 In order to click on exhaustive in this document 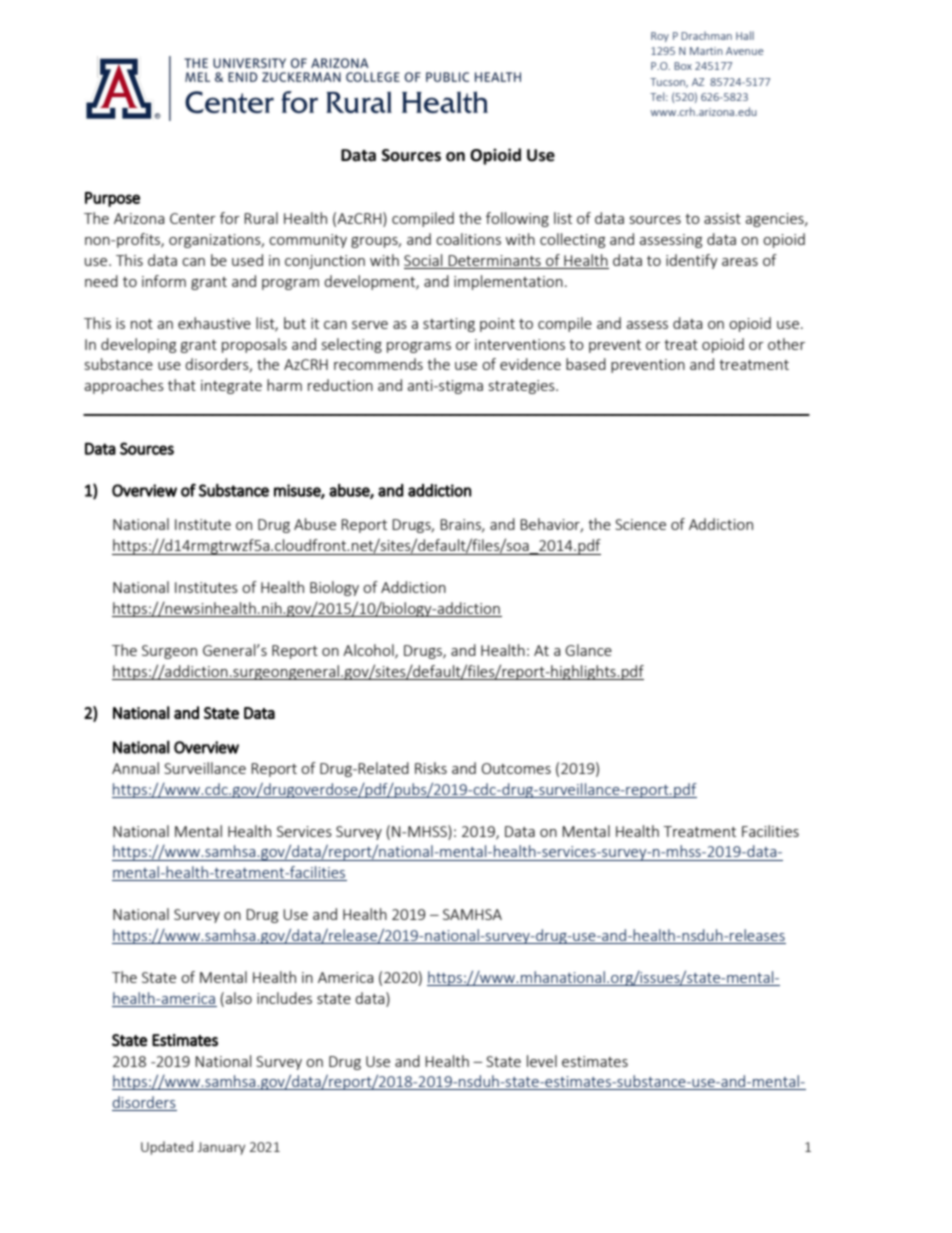, I will do `click(214, 323)`.
